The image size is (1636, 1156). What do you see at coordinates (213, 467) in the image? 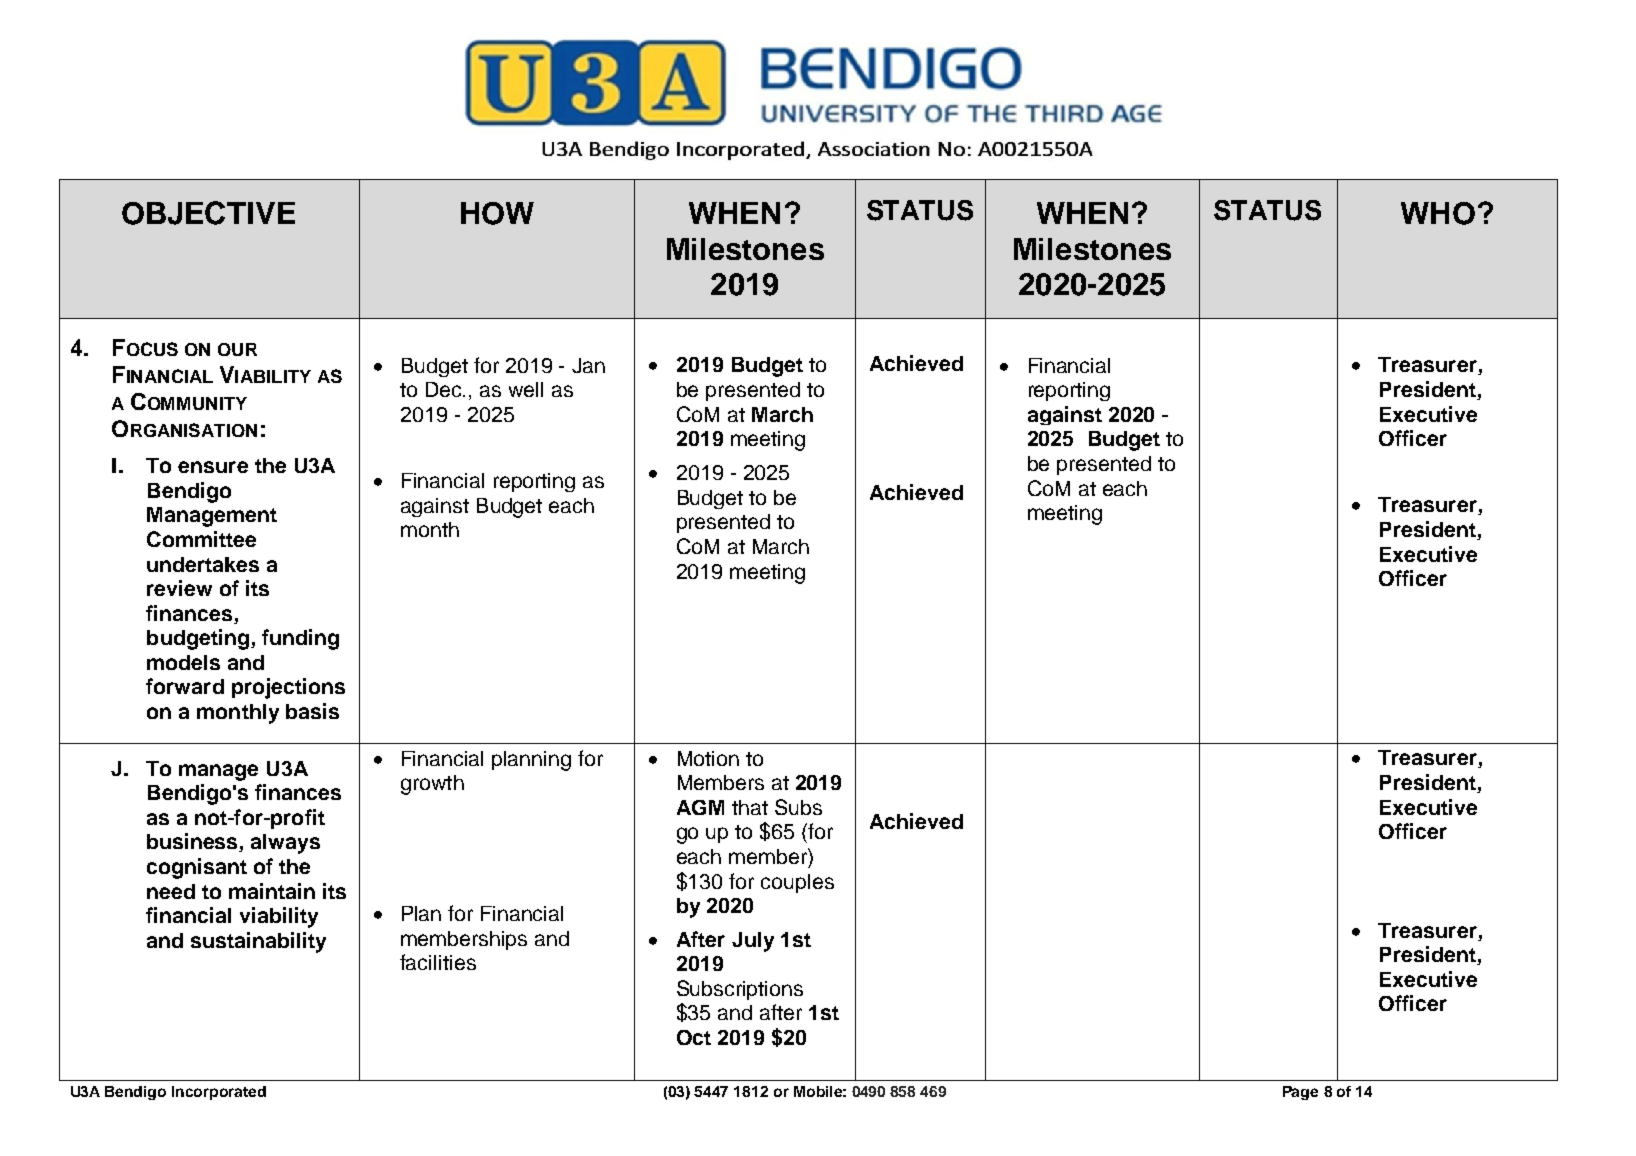
I see `ensure` at bounding box center [213, 467].
